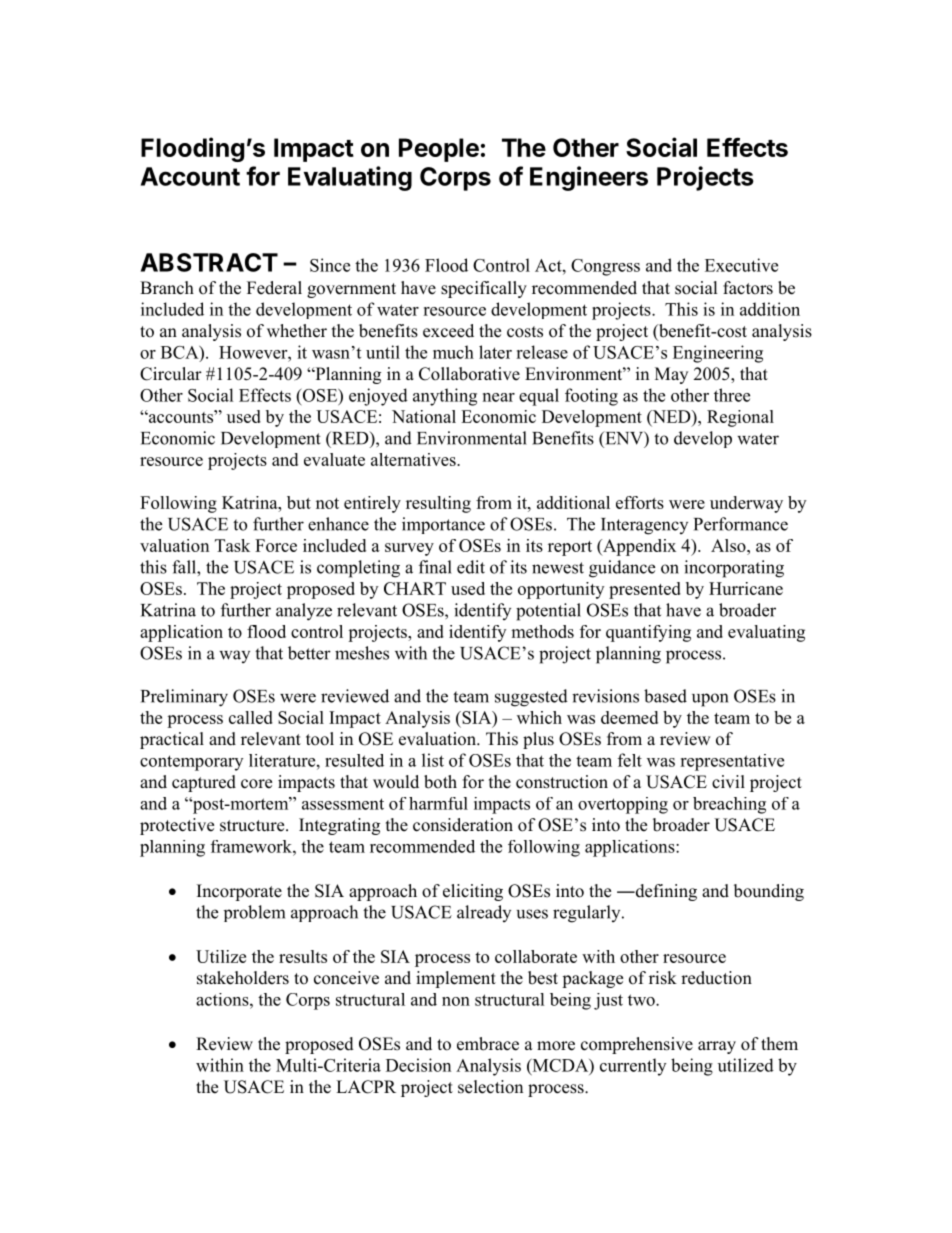 The width and height of the screenshot is (952, 1233). I want to click on eliciting, so click(473, 892).
